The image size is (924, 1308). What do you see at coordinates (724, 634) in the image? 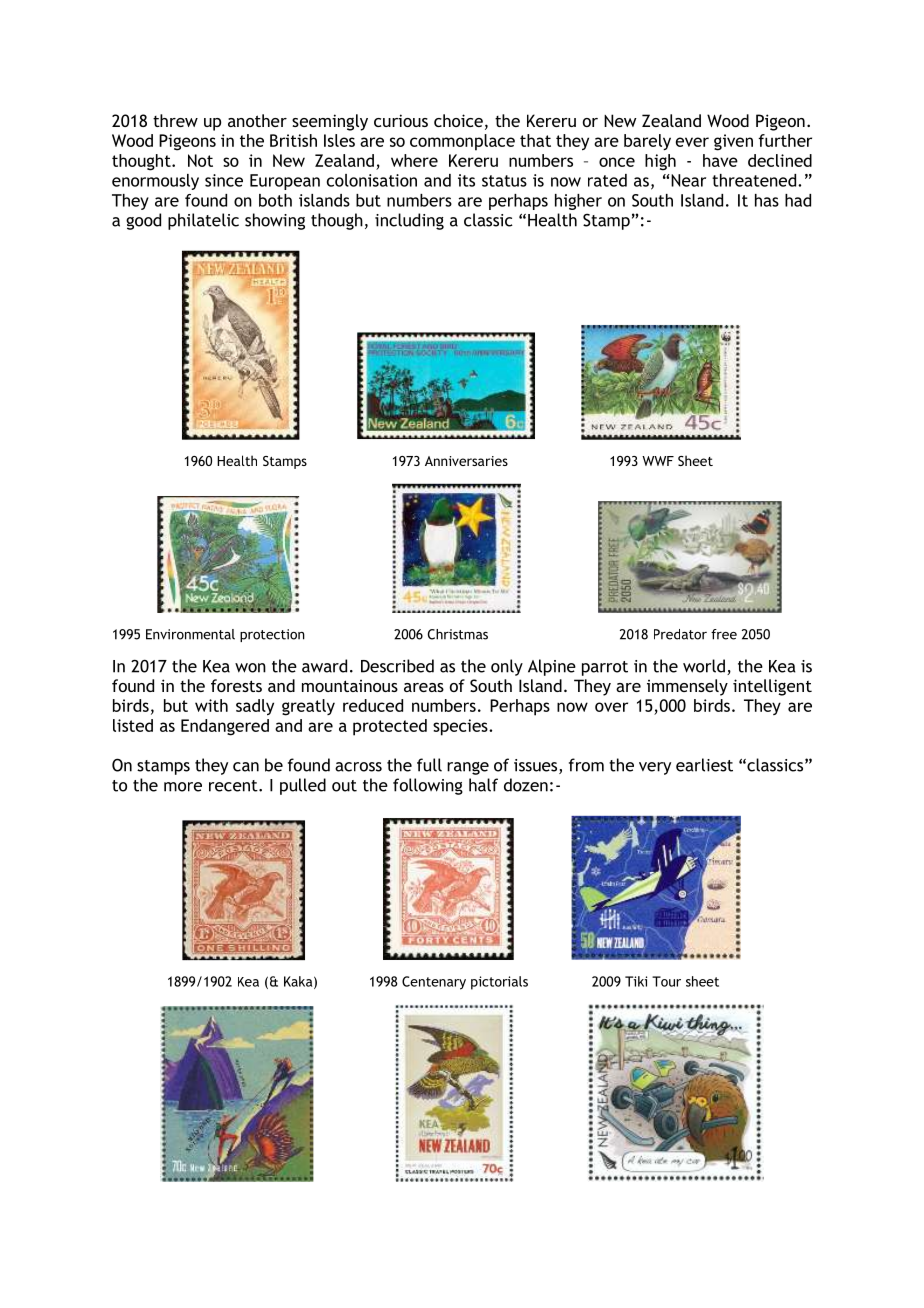
I see `free` at bounding box center [724, 634].
